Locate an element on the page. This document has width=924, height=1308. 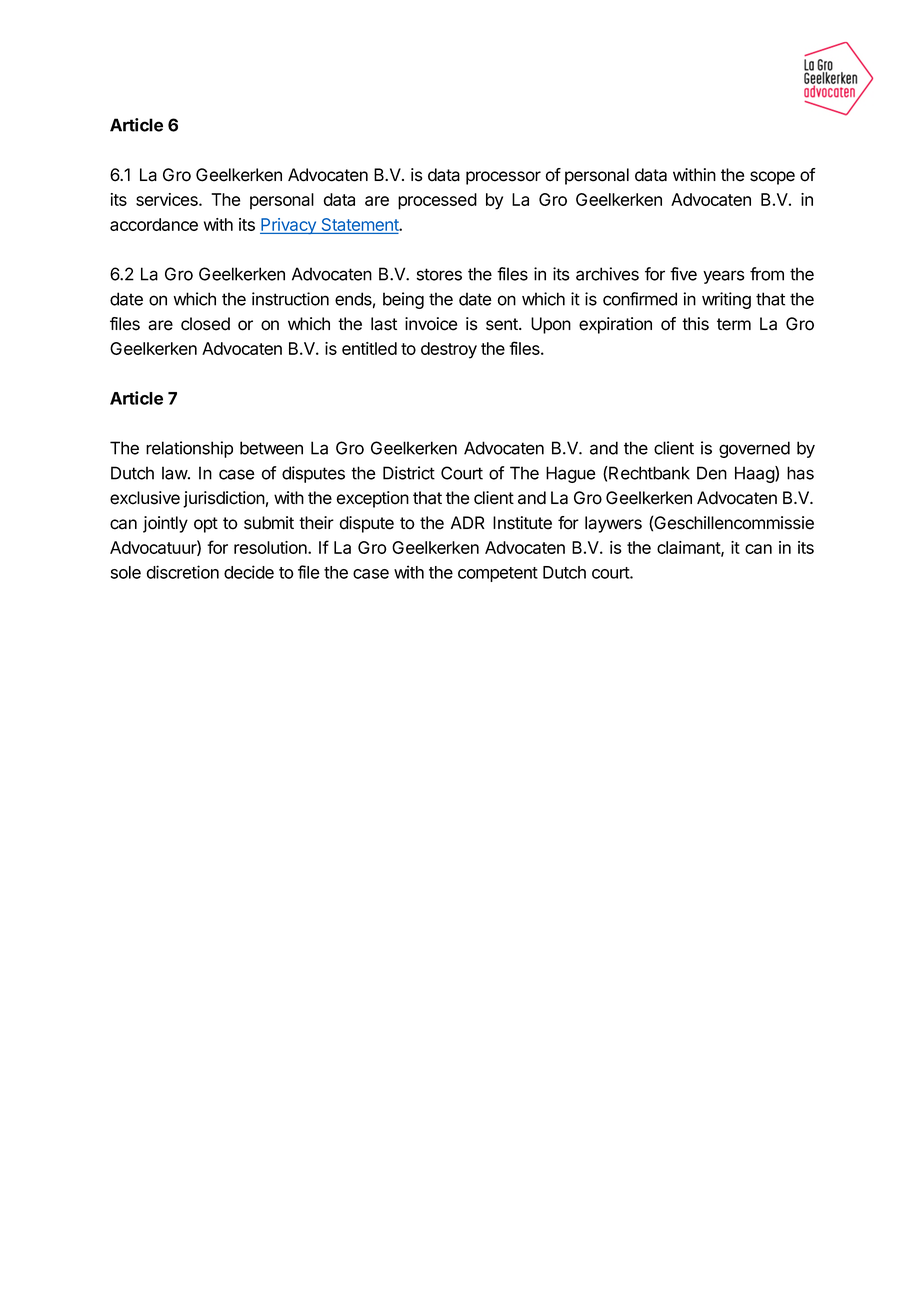
scope is located at coordinates (772, 178).
